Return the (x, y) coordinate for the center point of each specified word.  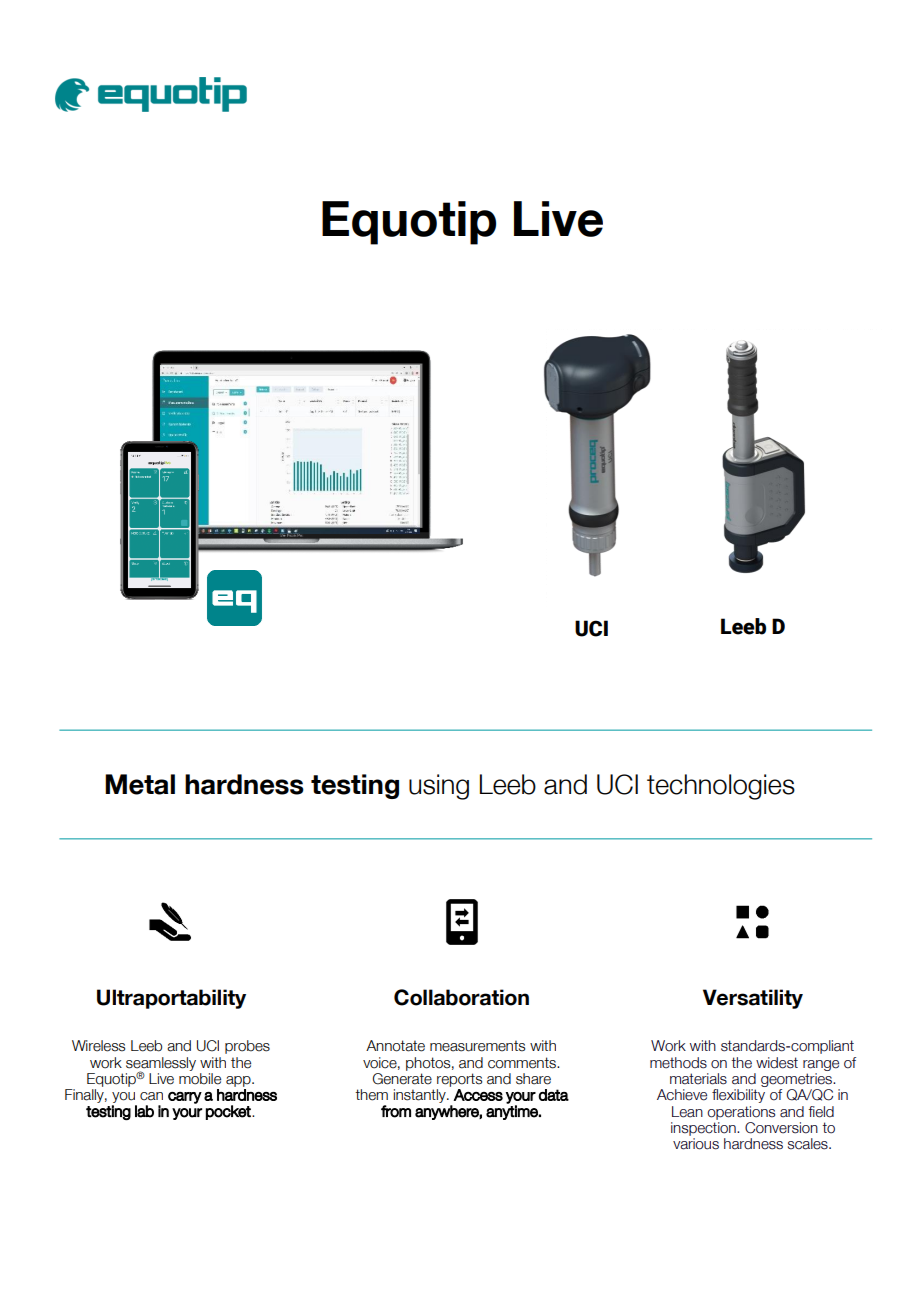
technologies (721, 787)
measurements (477, 1046)
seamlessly (161, 1065)
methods (678, 1063)
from (396, 1111)
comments (523, 1063)
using (439, 787)
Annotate (395, 1046)
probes (247, 1047)
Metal (140, 784)
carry (185, 1098)
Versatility (753, 999)
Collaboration (461, 997)
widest (777, 1063)
